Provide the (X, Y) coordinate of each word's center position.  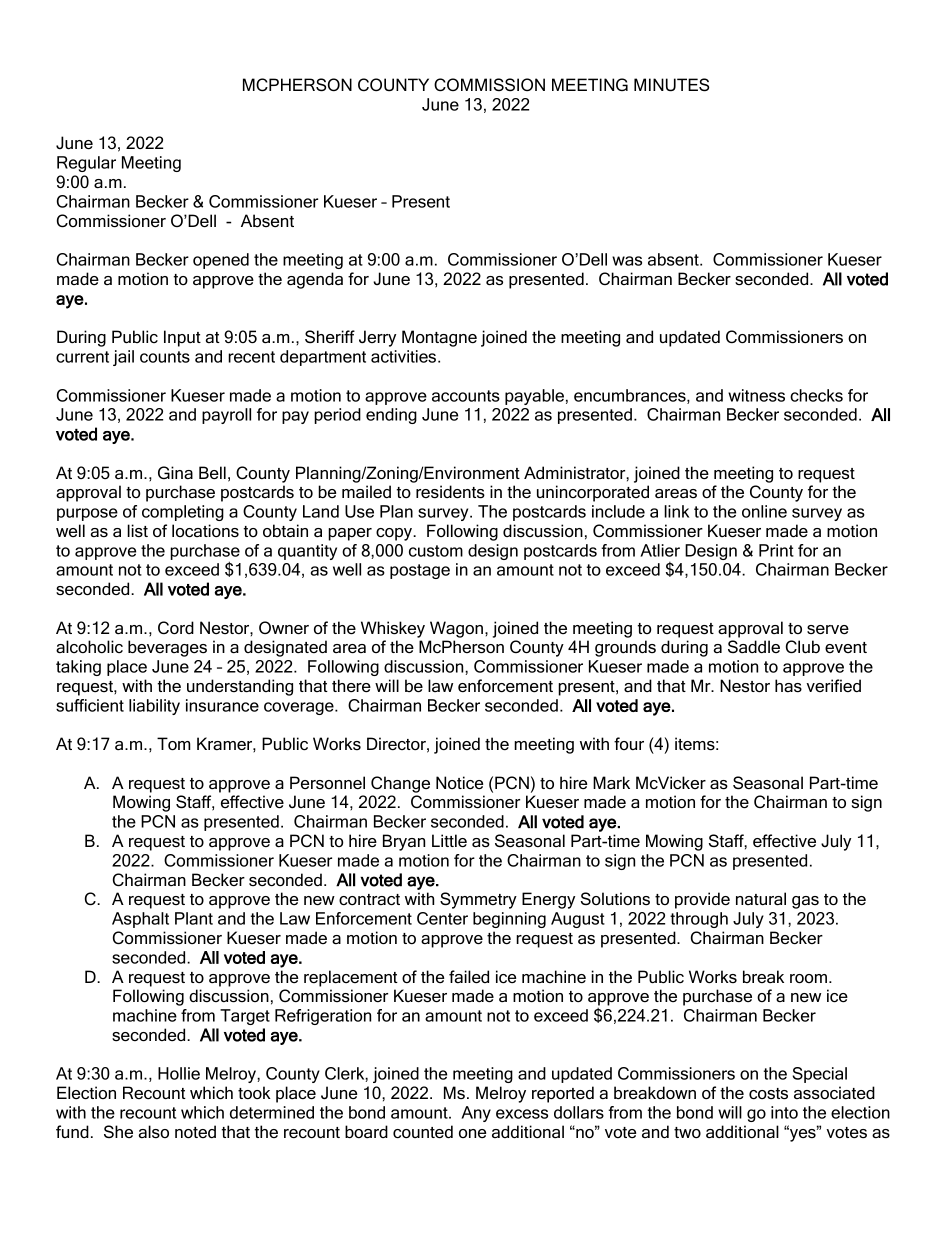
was (627, 261)
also (154, 1132)
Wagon (456, 629)
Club (803, 647)
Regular (86, 164)
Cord (176, 627)
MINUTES (671, 85)
